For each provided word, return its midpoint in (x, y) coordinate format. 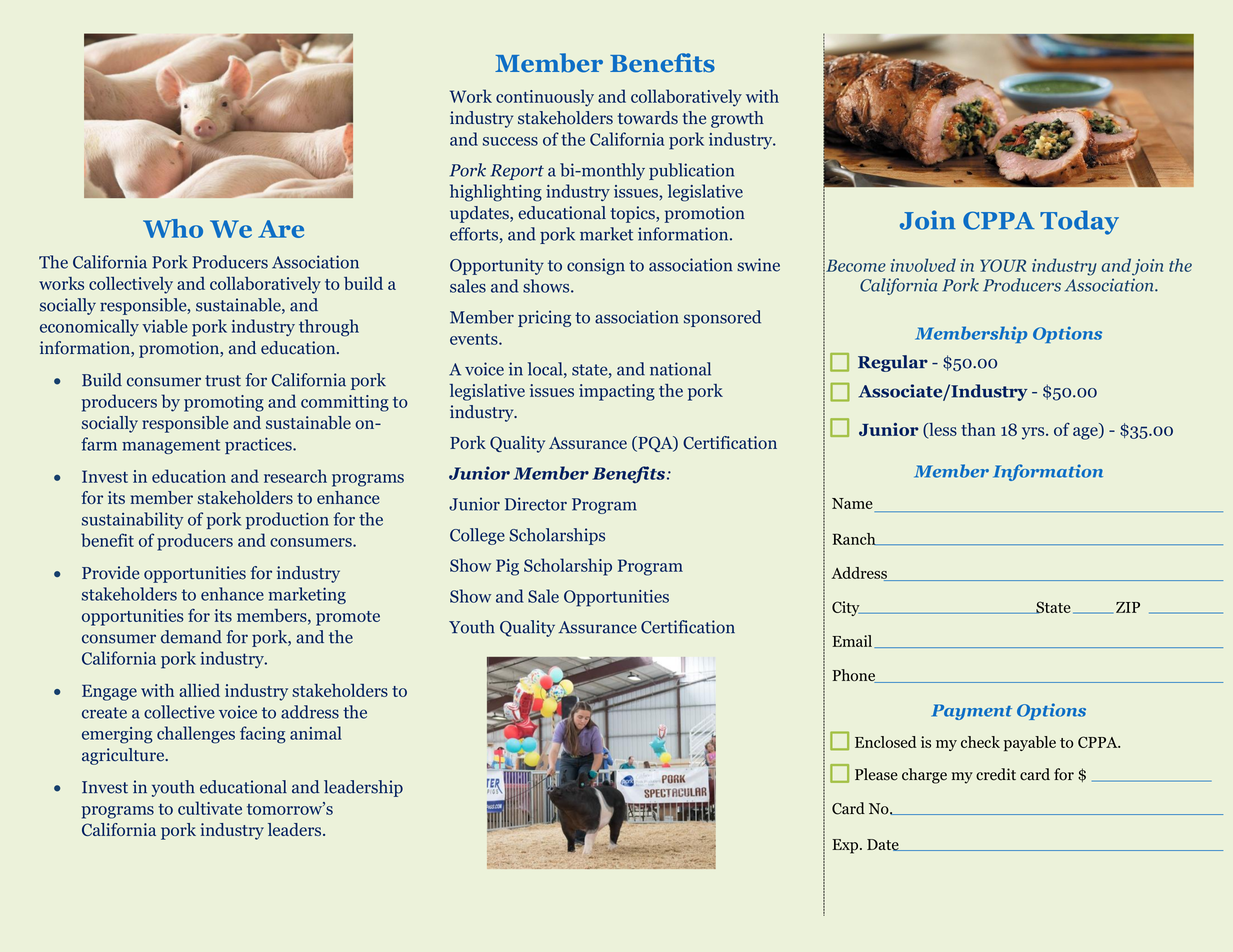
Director (536, 504)
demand (191, 637)
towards (648, 118)
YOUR (1003, 265)
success (510, 141)
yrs (1034, 433)
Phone (854, 676)
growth (737, 119)
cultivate (210, 808)
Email (852, 641)
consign (596, 266)
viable (165, 326)
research (295, 476)
